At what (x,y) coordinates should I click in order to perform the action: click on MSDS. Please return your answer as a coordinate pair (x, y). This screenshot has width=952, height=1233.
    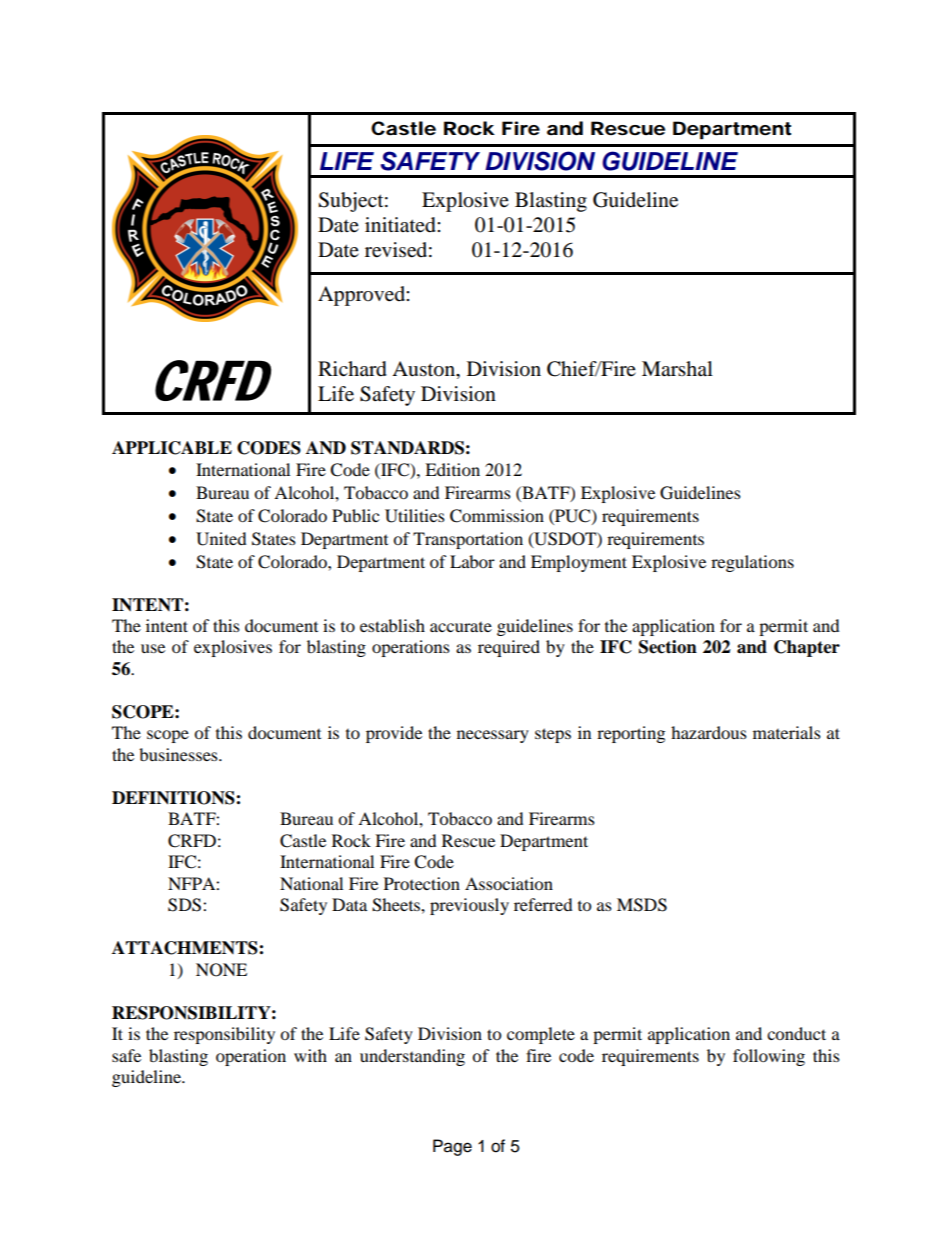
    Looking at the image, I should click on (642, 905).
